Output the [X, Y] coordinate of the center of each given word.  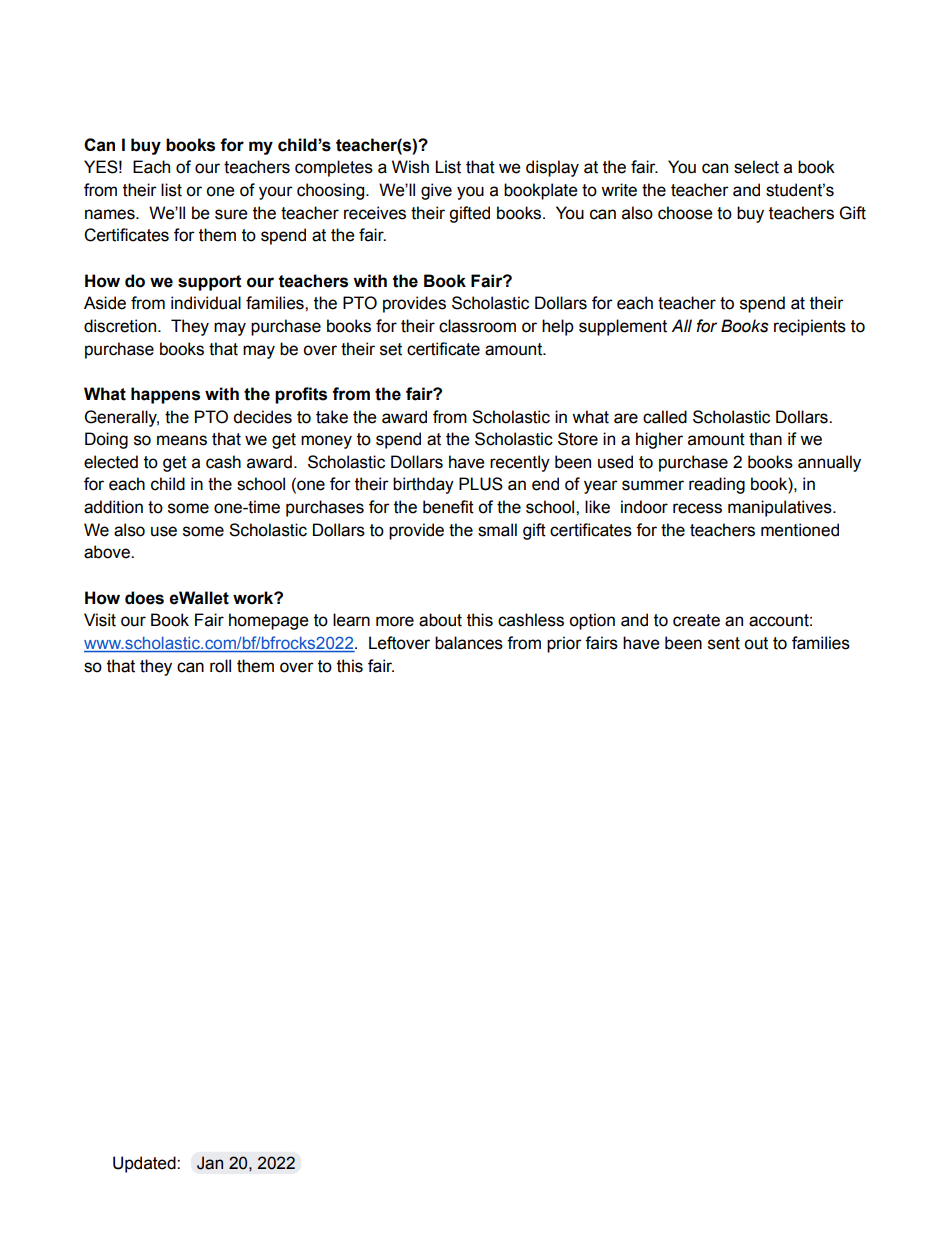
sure [231, 214]
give [436, 191]
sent [724, 643]
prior [564, 644]
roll [220, 666]
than [765, 439]
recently [520, 463]
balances [469, 643]
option [592, 621]
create [696, 620]
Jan [210, 1163]
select [756, 167]
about [440, 620]
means [182, 440]
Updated [145, 1164]
